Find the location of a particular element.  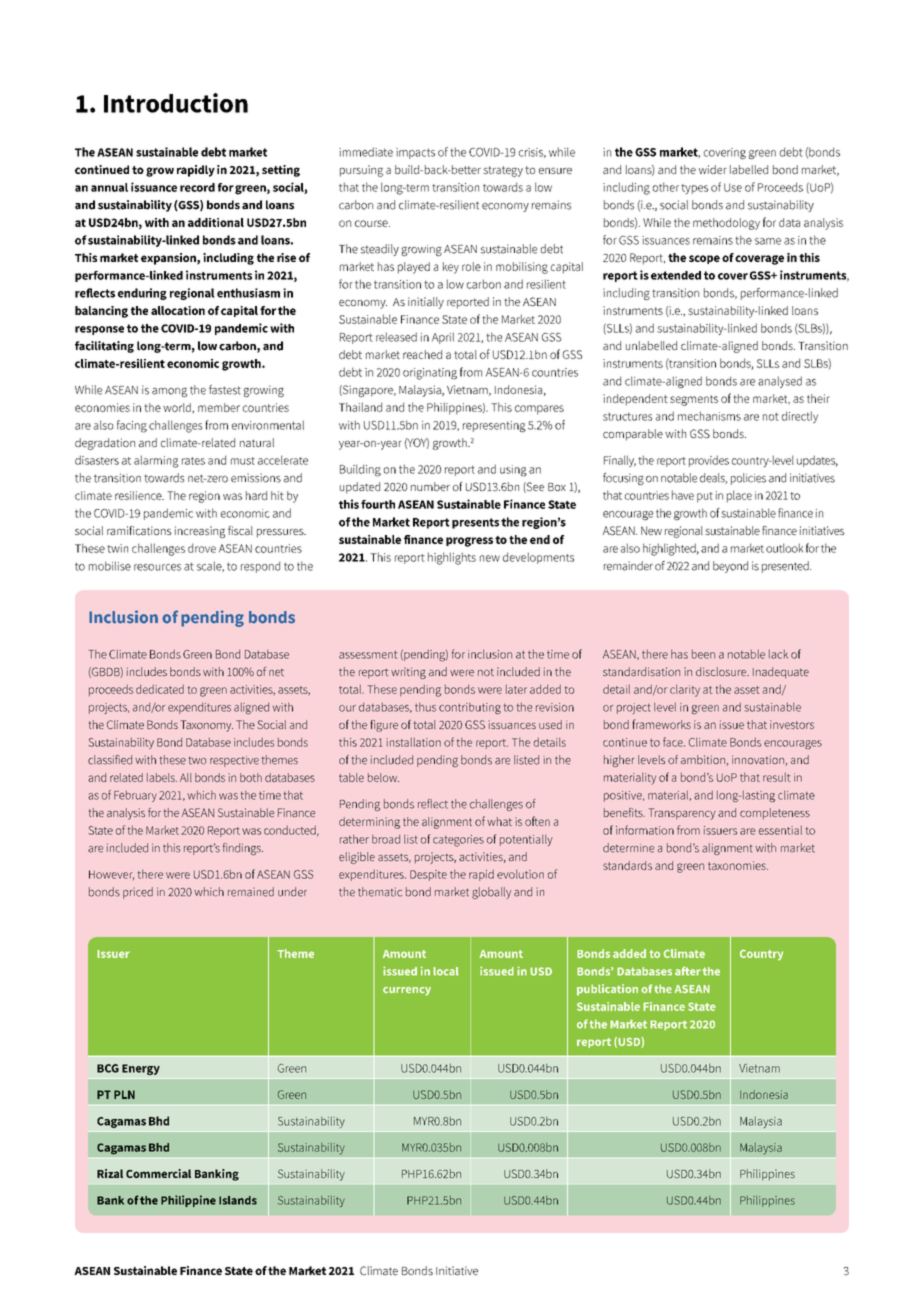

after is located at coordinates (688, 971).
